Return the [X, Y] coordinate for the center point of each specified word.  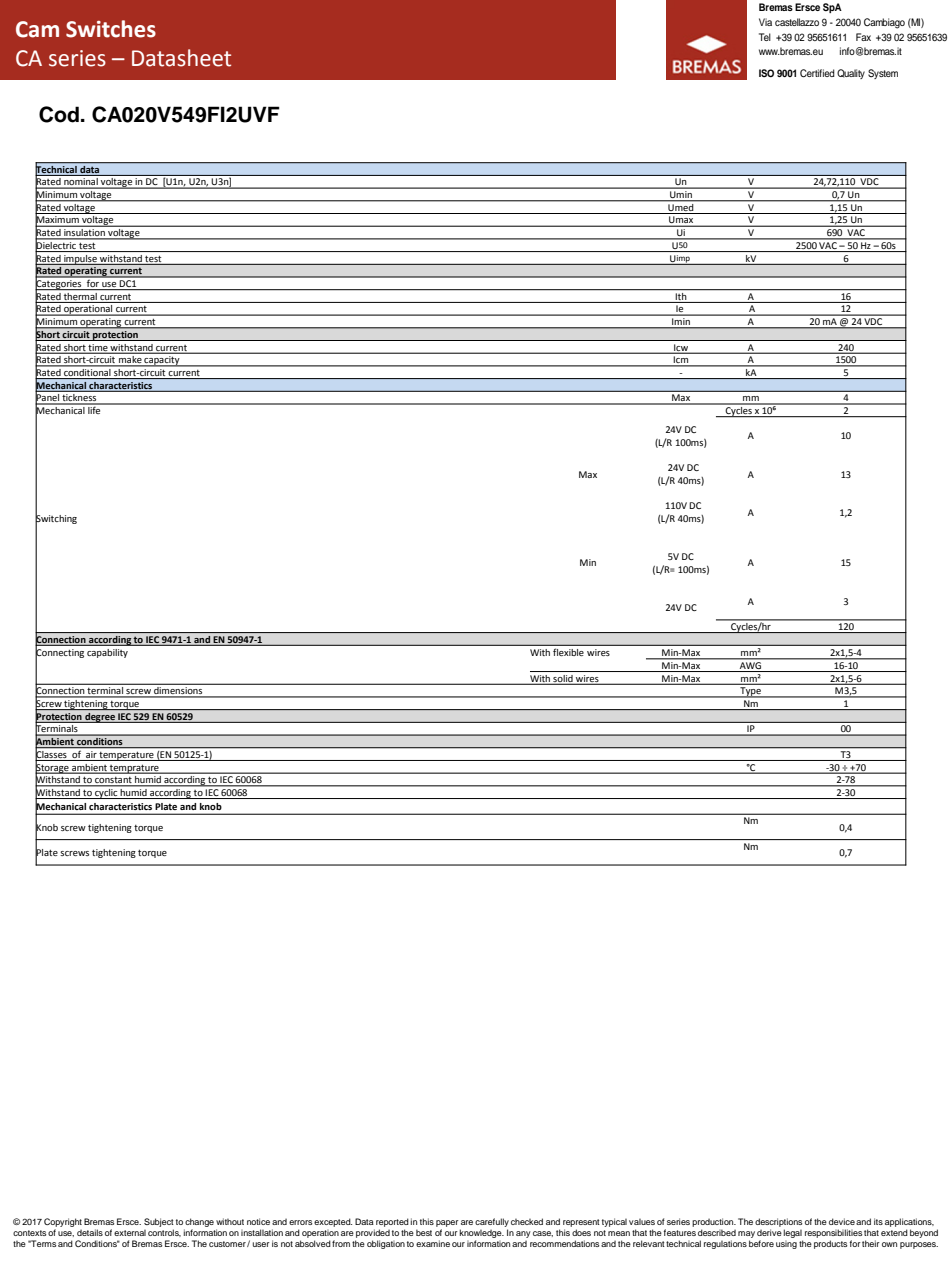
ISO [766, 73]
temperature [127, 756]
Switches [111, 29]
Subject [159, 1224]
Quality [851, 74]
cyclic [106, 792]
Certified [817, 73]
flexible [568, 652]
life [94, 409]
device [842, 1221]
